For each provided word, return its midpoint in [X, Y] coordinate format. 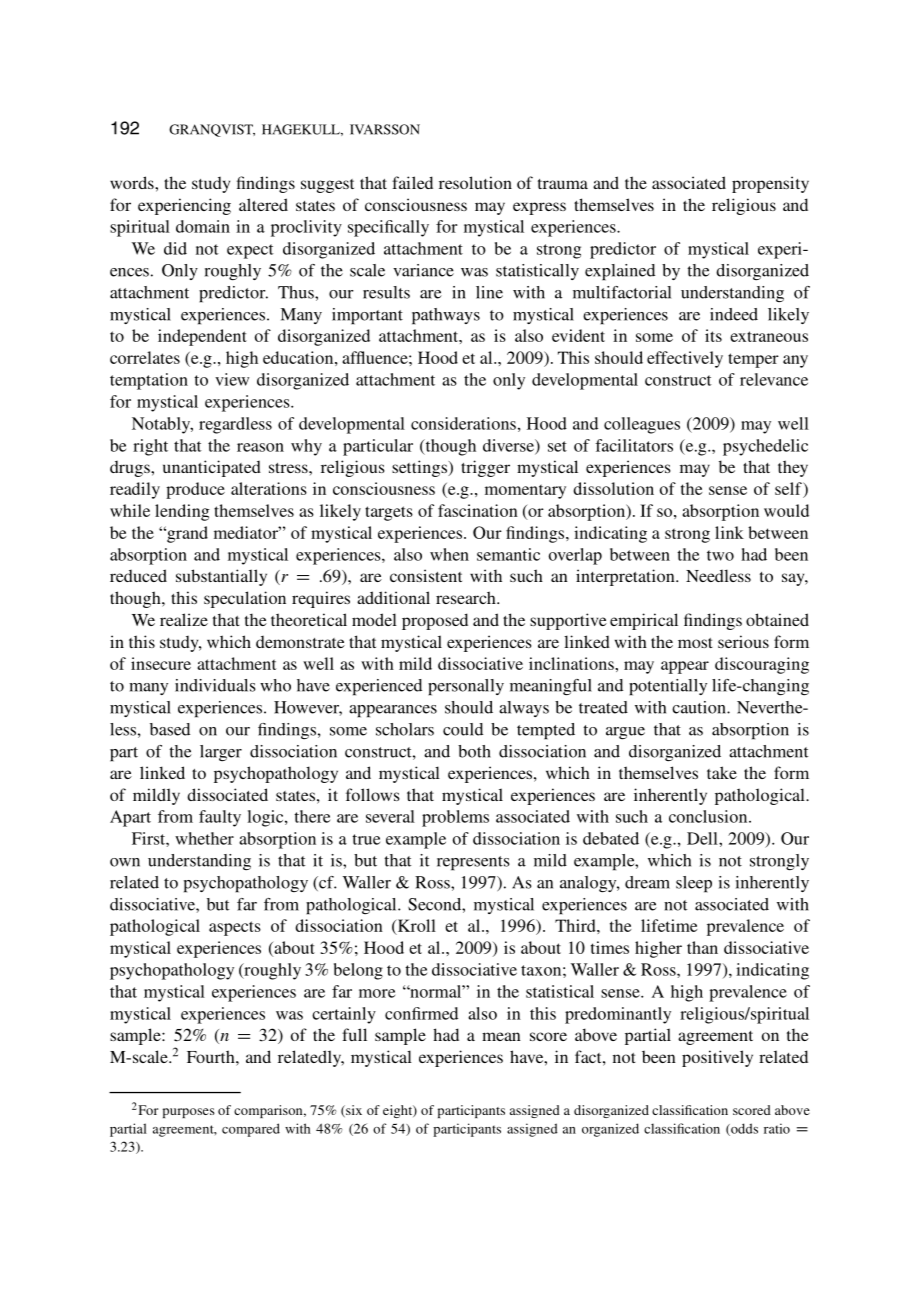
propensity [770, 184]
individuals [215, 685]
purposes [189, 1113]
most [695, 643]
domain [203, 226]
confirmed [421, 1013]
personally [466, 687]
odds [743, 1129]
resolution [475, 182]
